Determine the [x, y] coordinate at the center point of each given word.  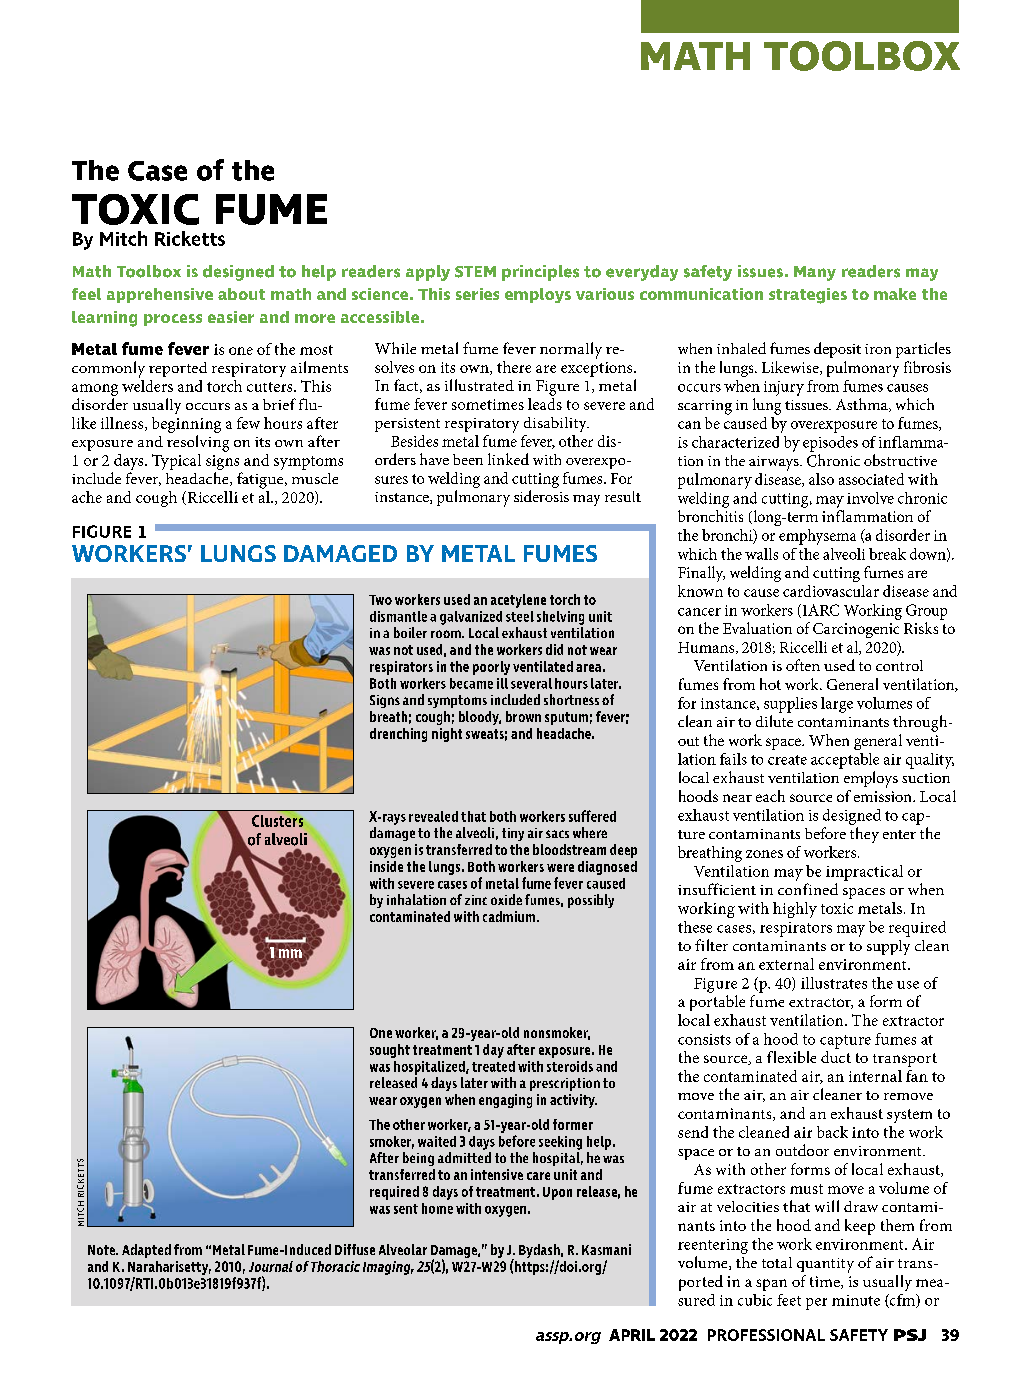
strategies [808, 296]
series [477, 294]
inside [386, 866]
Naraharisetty [169, 1268]
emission [884, 796]
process [173, 320]
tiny [513, 834]
